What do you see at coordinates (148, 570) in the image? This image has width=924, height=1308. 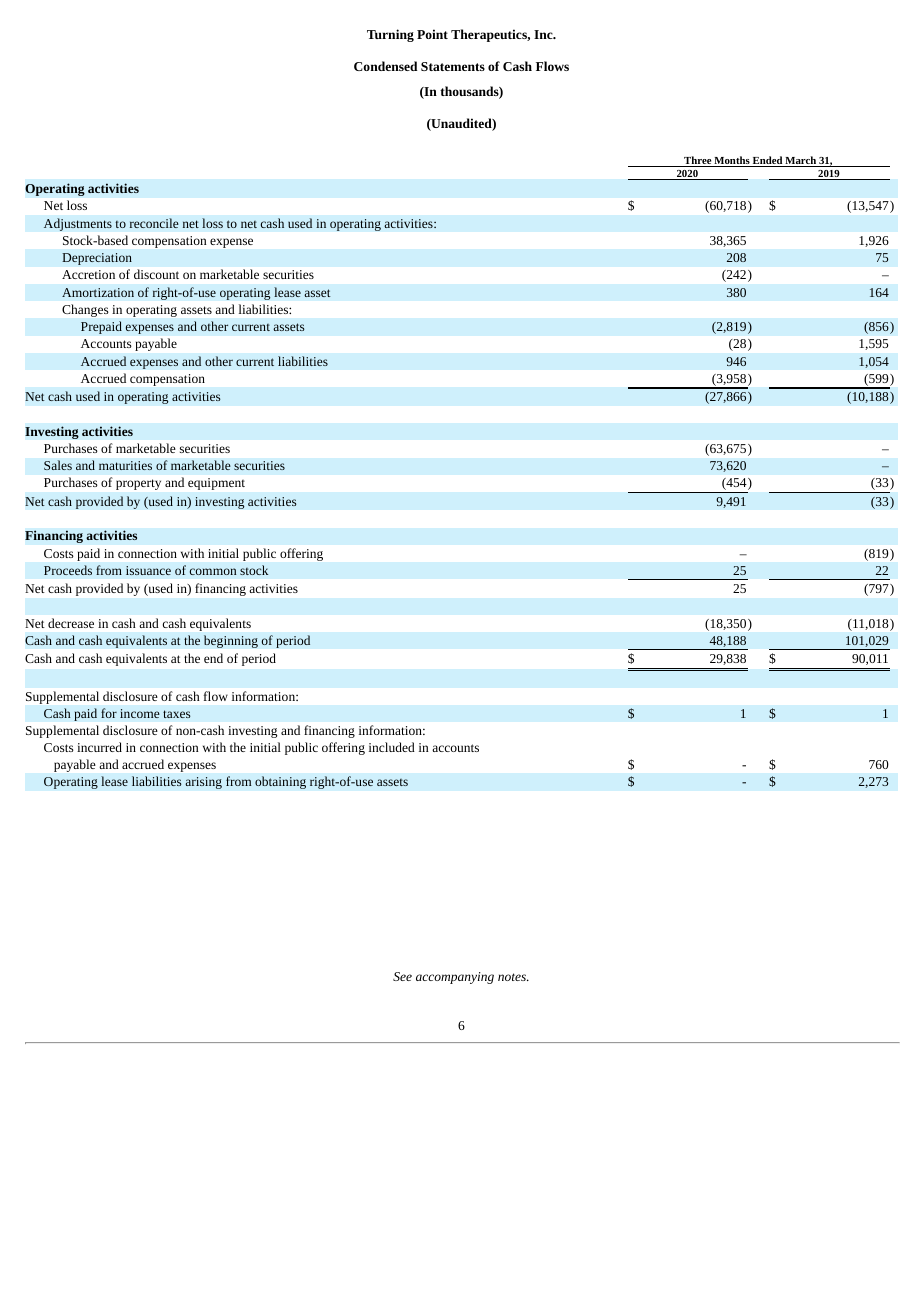 I see `issuance` at bounding box center [148, 570].
